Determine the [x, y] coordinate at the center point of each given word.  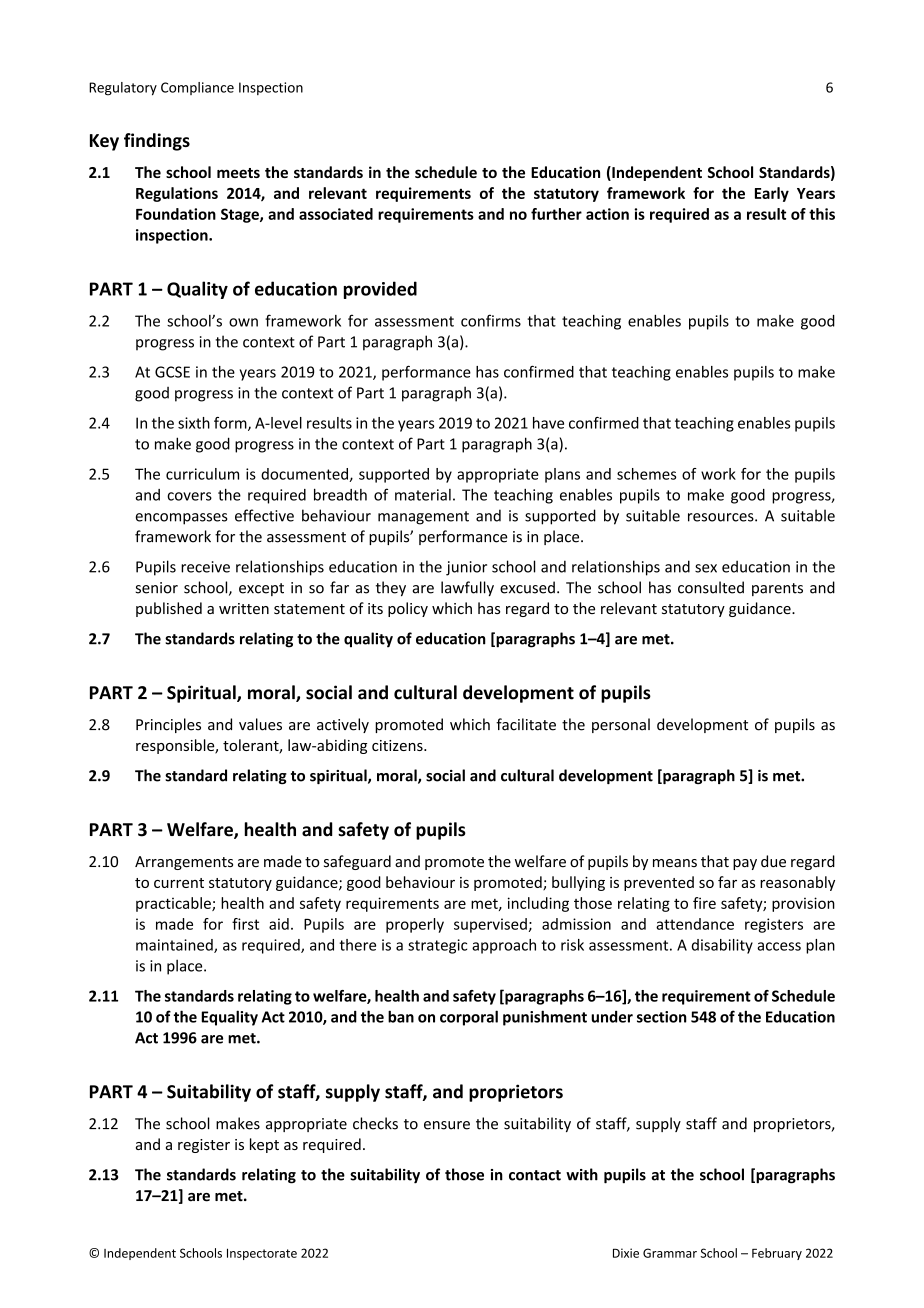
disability [722, 946]
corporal [469, 1018]
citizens [398, 745]
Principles [168, 725]
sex [706, 568]
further [556, 214]
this [822, 214]
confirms [491, 320]
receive [205, 567]
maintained [175, 946]
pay [745, 864]
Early [772, 194]
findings [157, 142]
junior [466, 568]
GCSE [172, 372]
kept [264, 1145]
